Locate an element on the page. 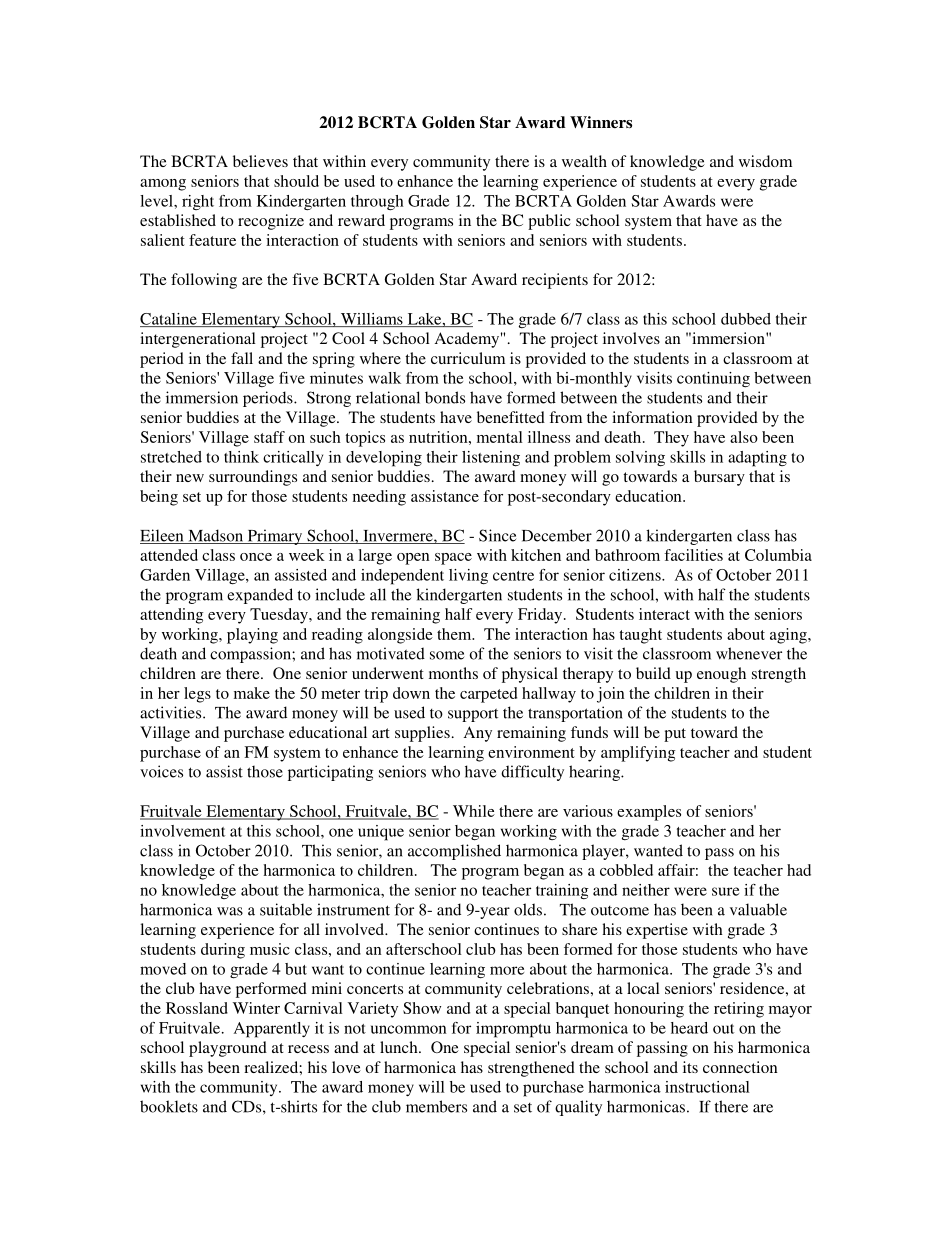 The height and width of the document is (1233, 952). voices is located at coordinates (161, 771).
